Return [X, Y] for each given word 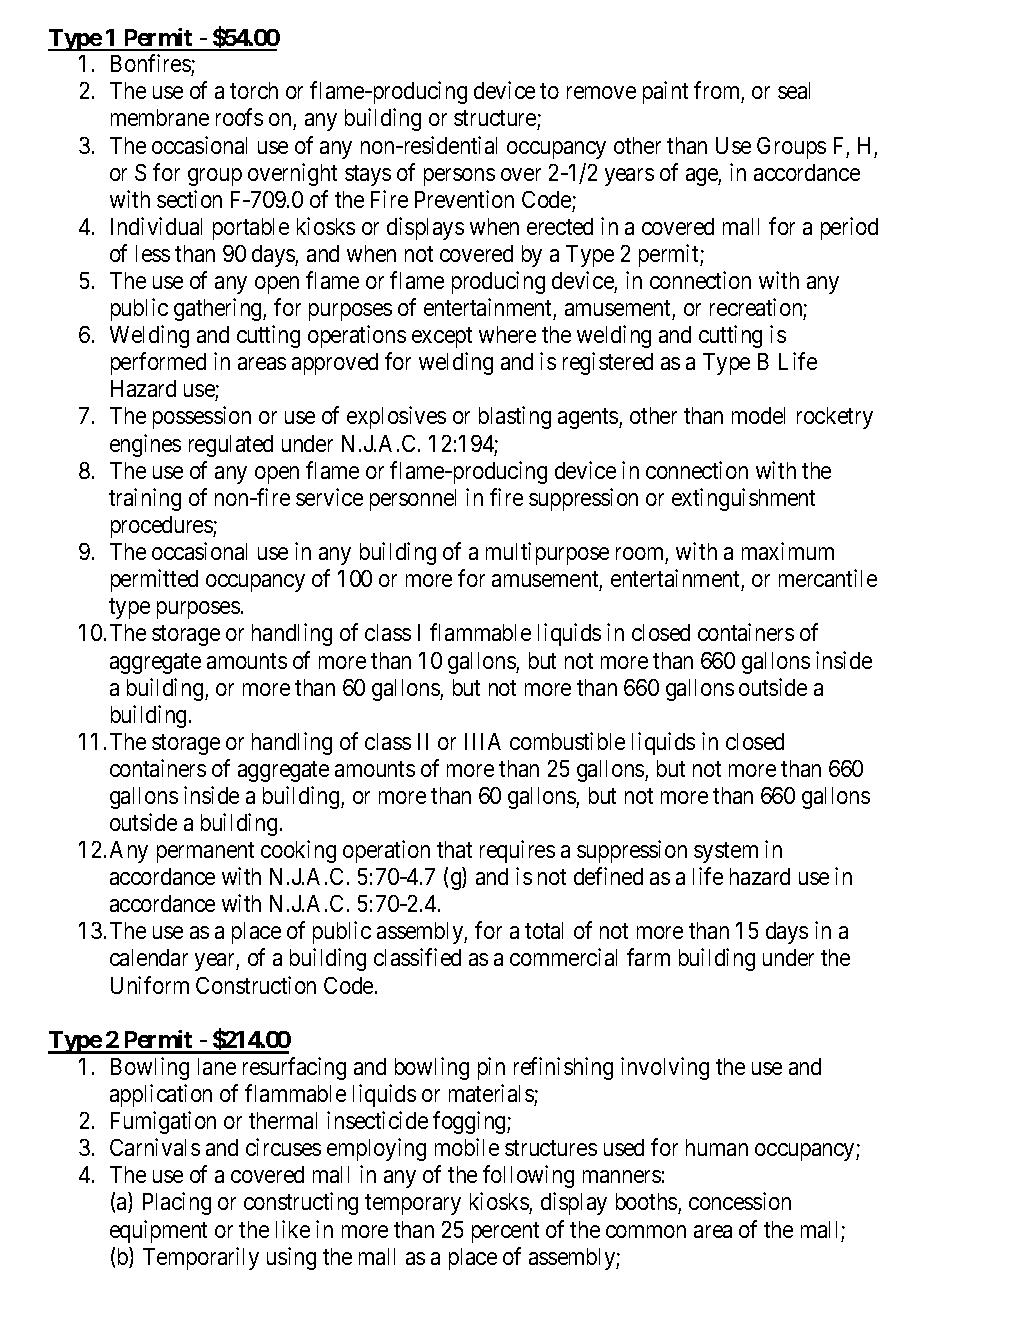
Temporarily [201, 1258]
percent [505, 1232]
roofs [239, 117]
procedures [162, 527]
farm [648, 957]
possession [202, 417]
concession [740, 1201]
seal [794, 90]
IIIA [483, 741]
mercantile [828, 578]
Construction [256, 985]
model [758, 415]
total [544, 930]
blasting [515, 417]
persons [459, 177]
